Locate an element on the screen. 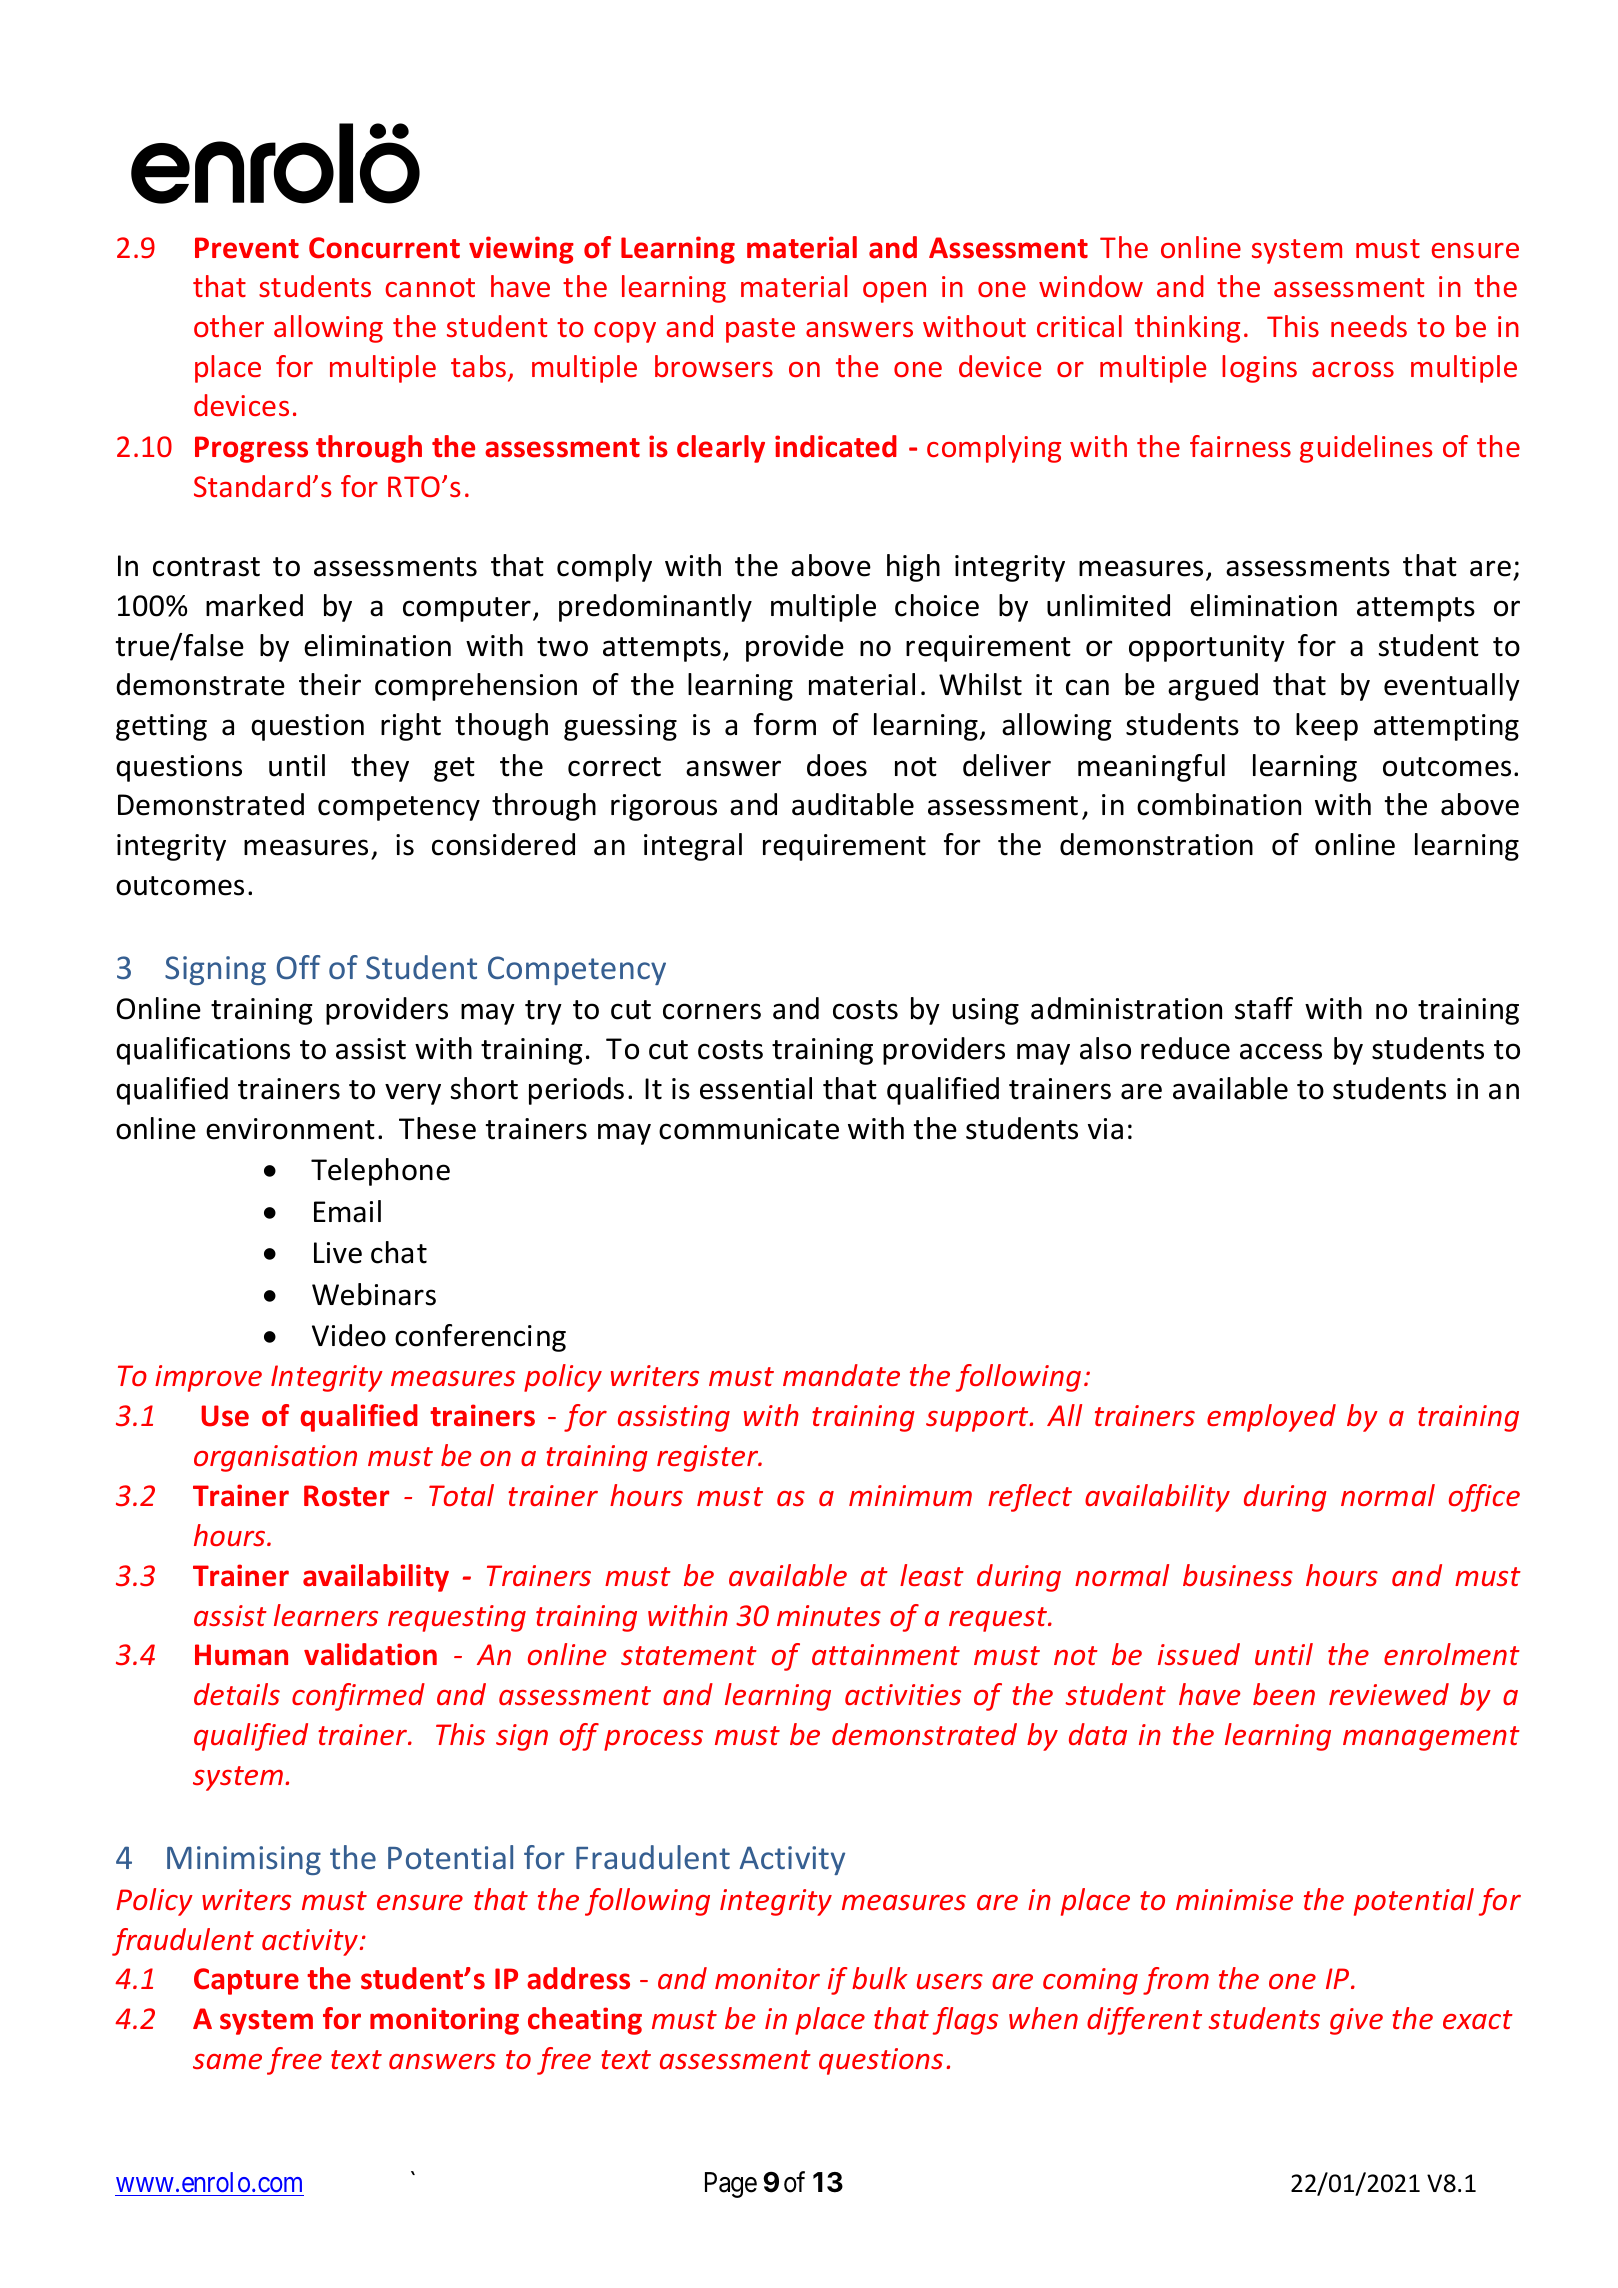 Image resolution: width=1618 pixels, height=2288 pixels. Page is located at coordinates (731, 2185).
